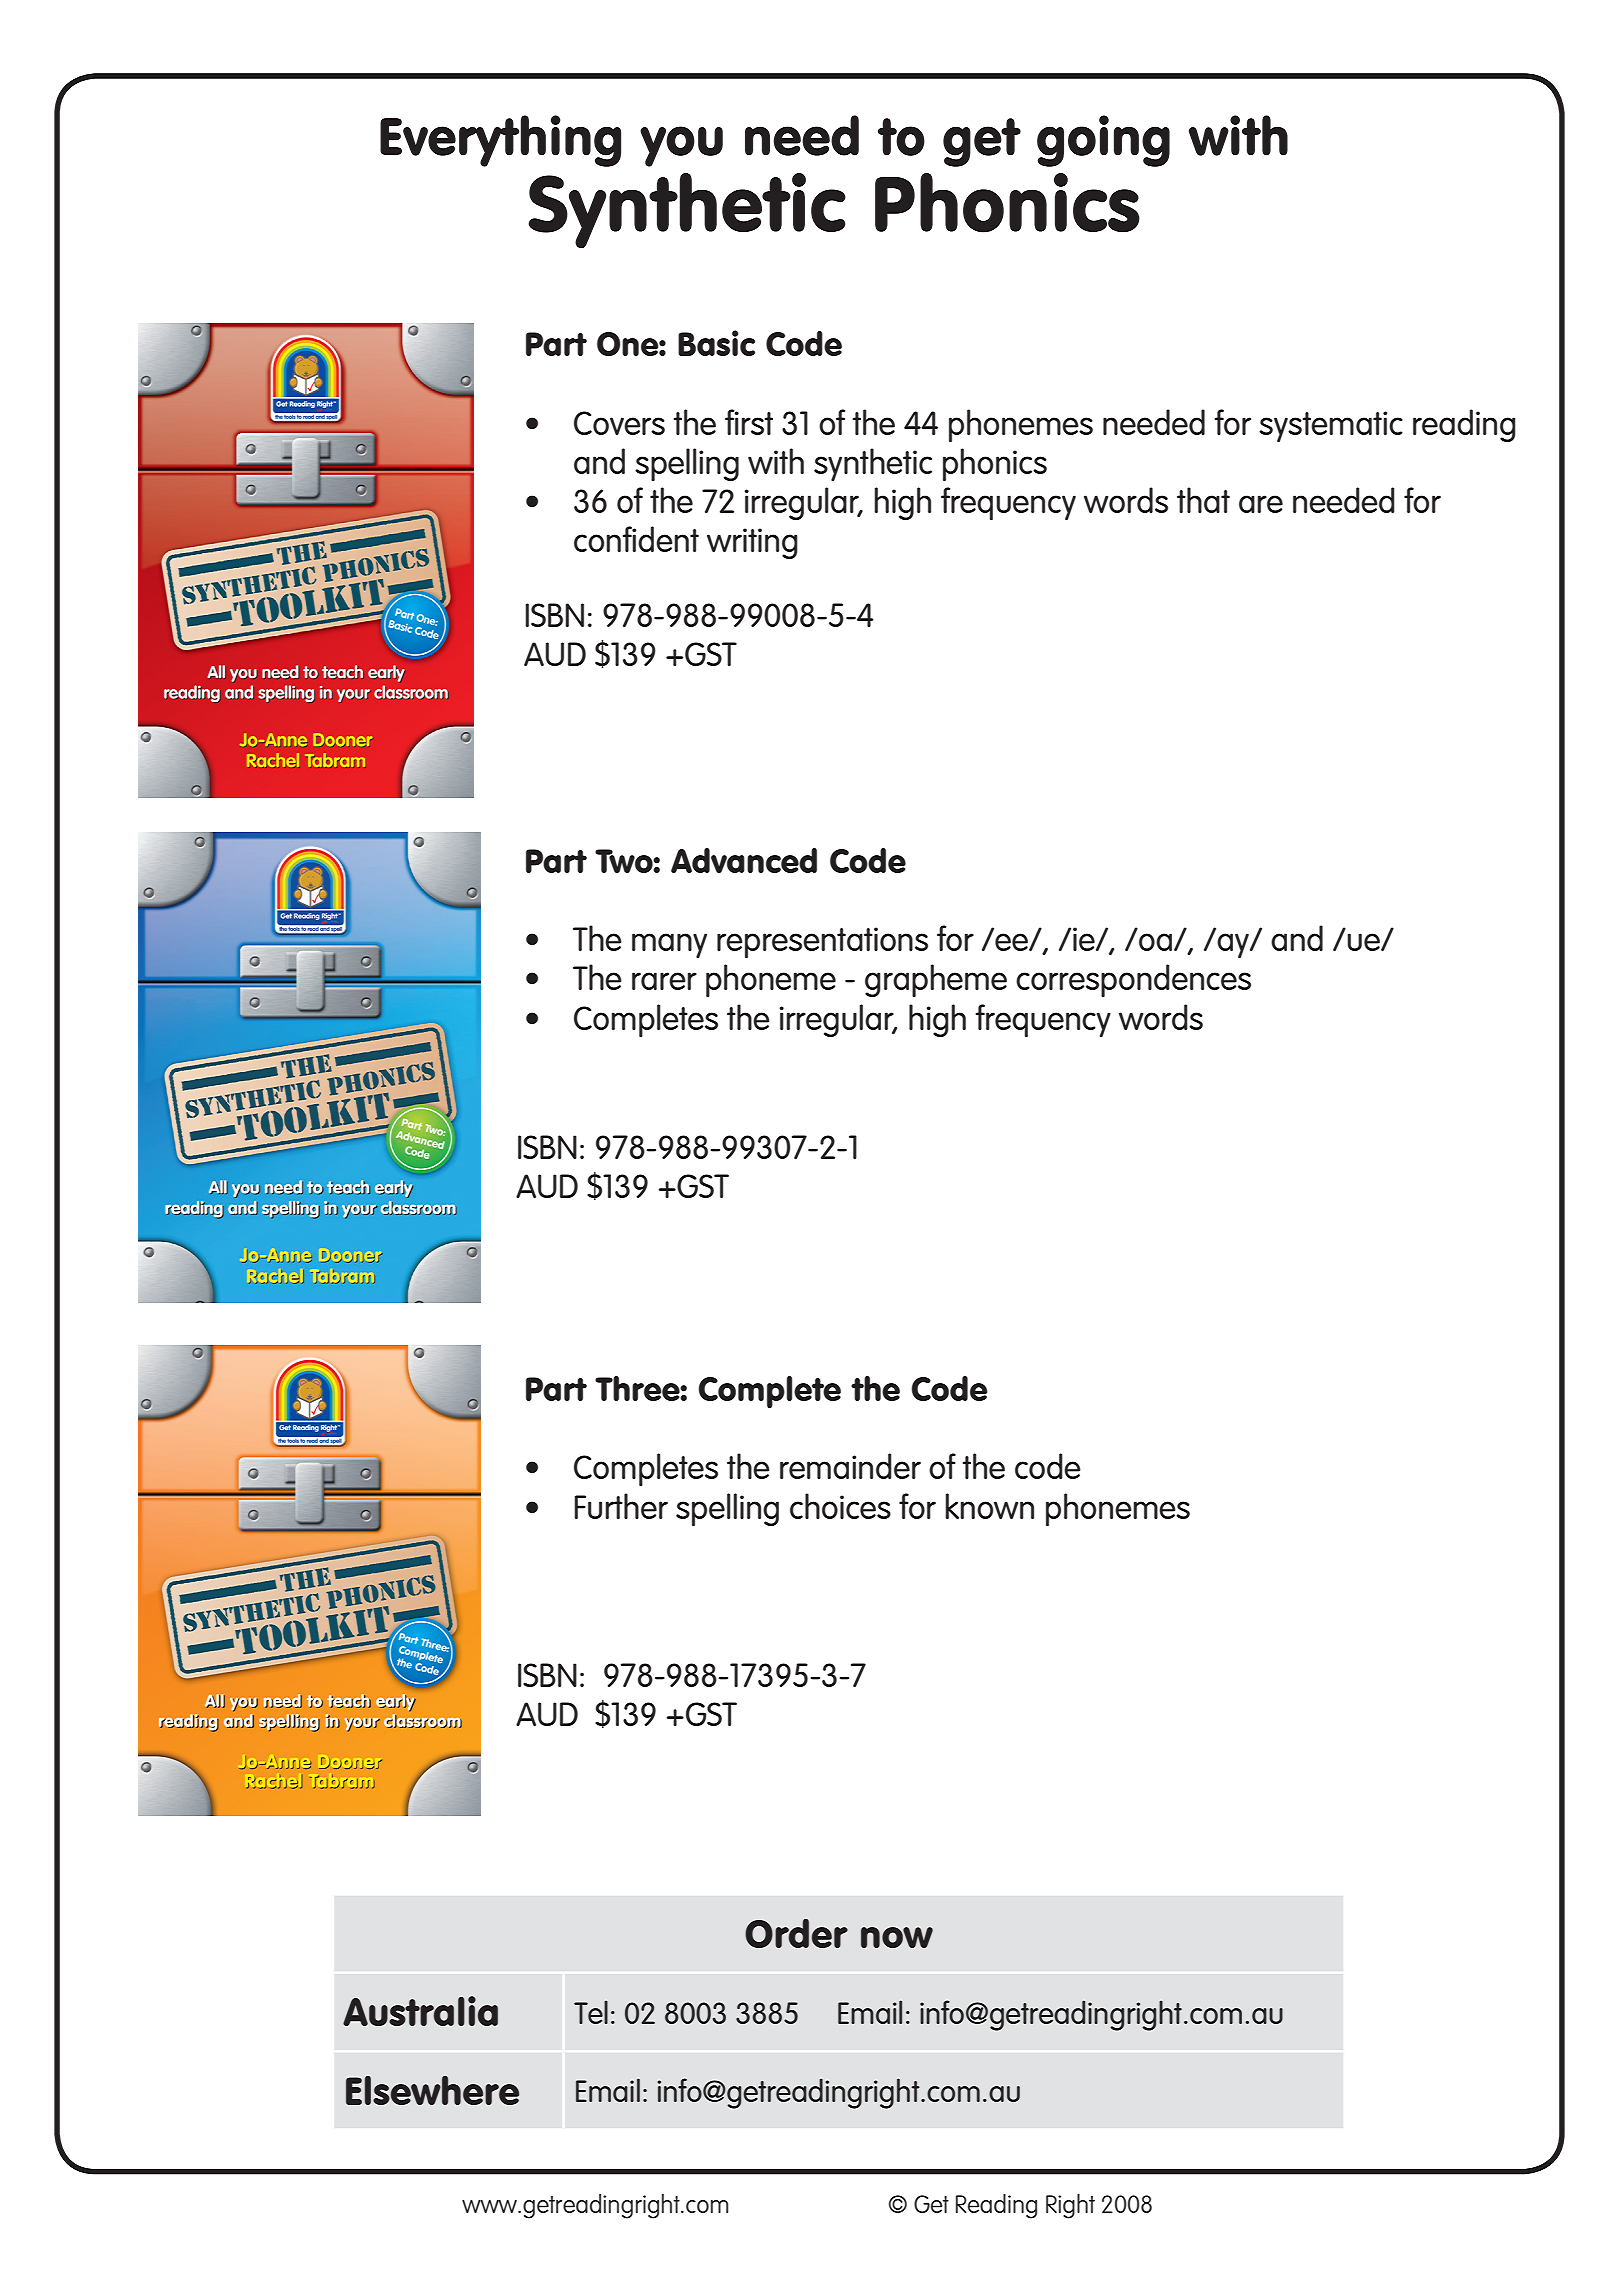 This screenshot has width=1619, height=2290. I want to click on going, so click(1103, 141).
